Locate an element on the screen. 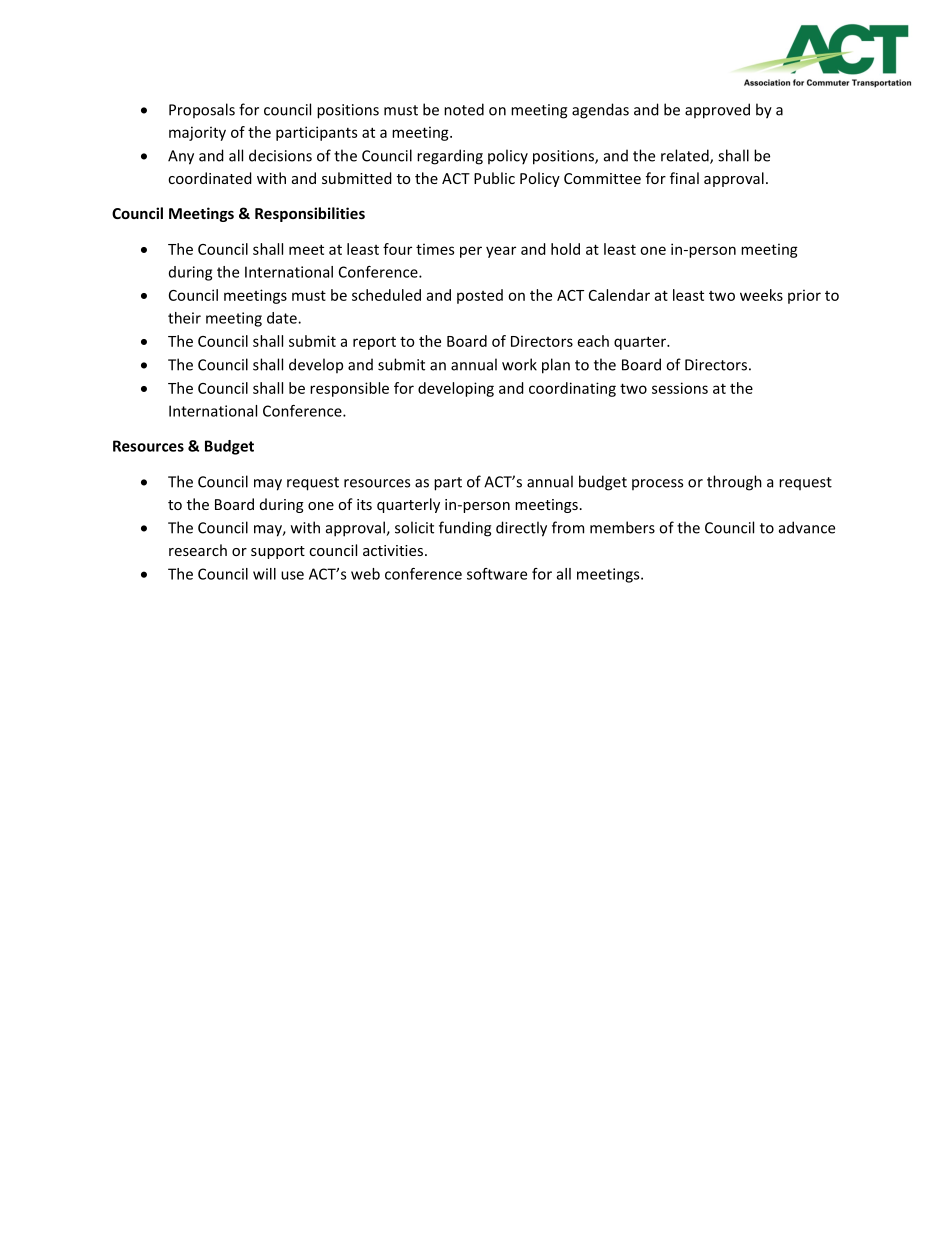  its is located at coordinates (364, 504).
